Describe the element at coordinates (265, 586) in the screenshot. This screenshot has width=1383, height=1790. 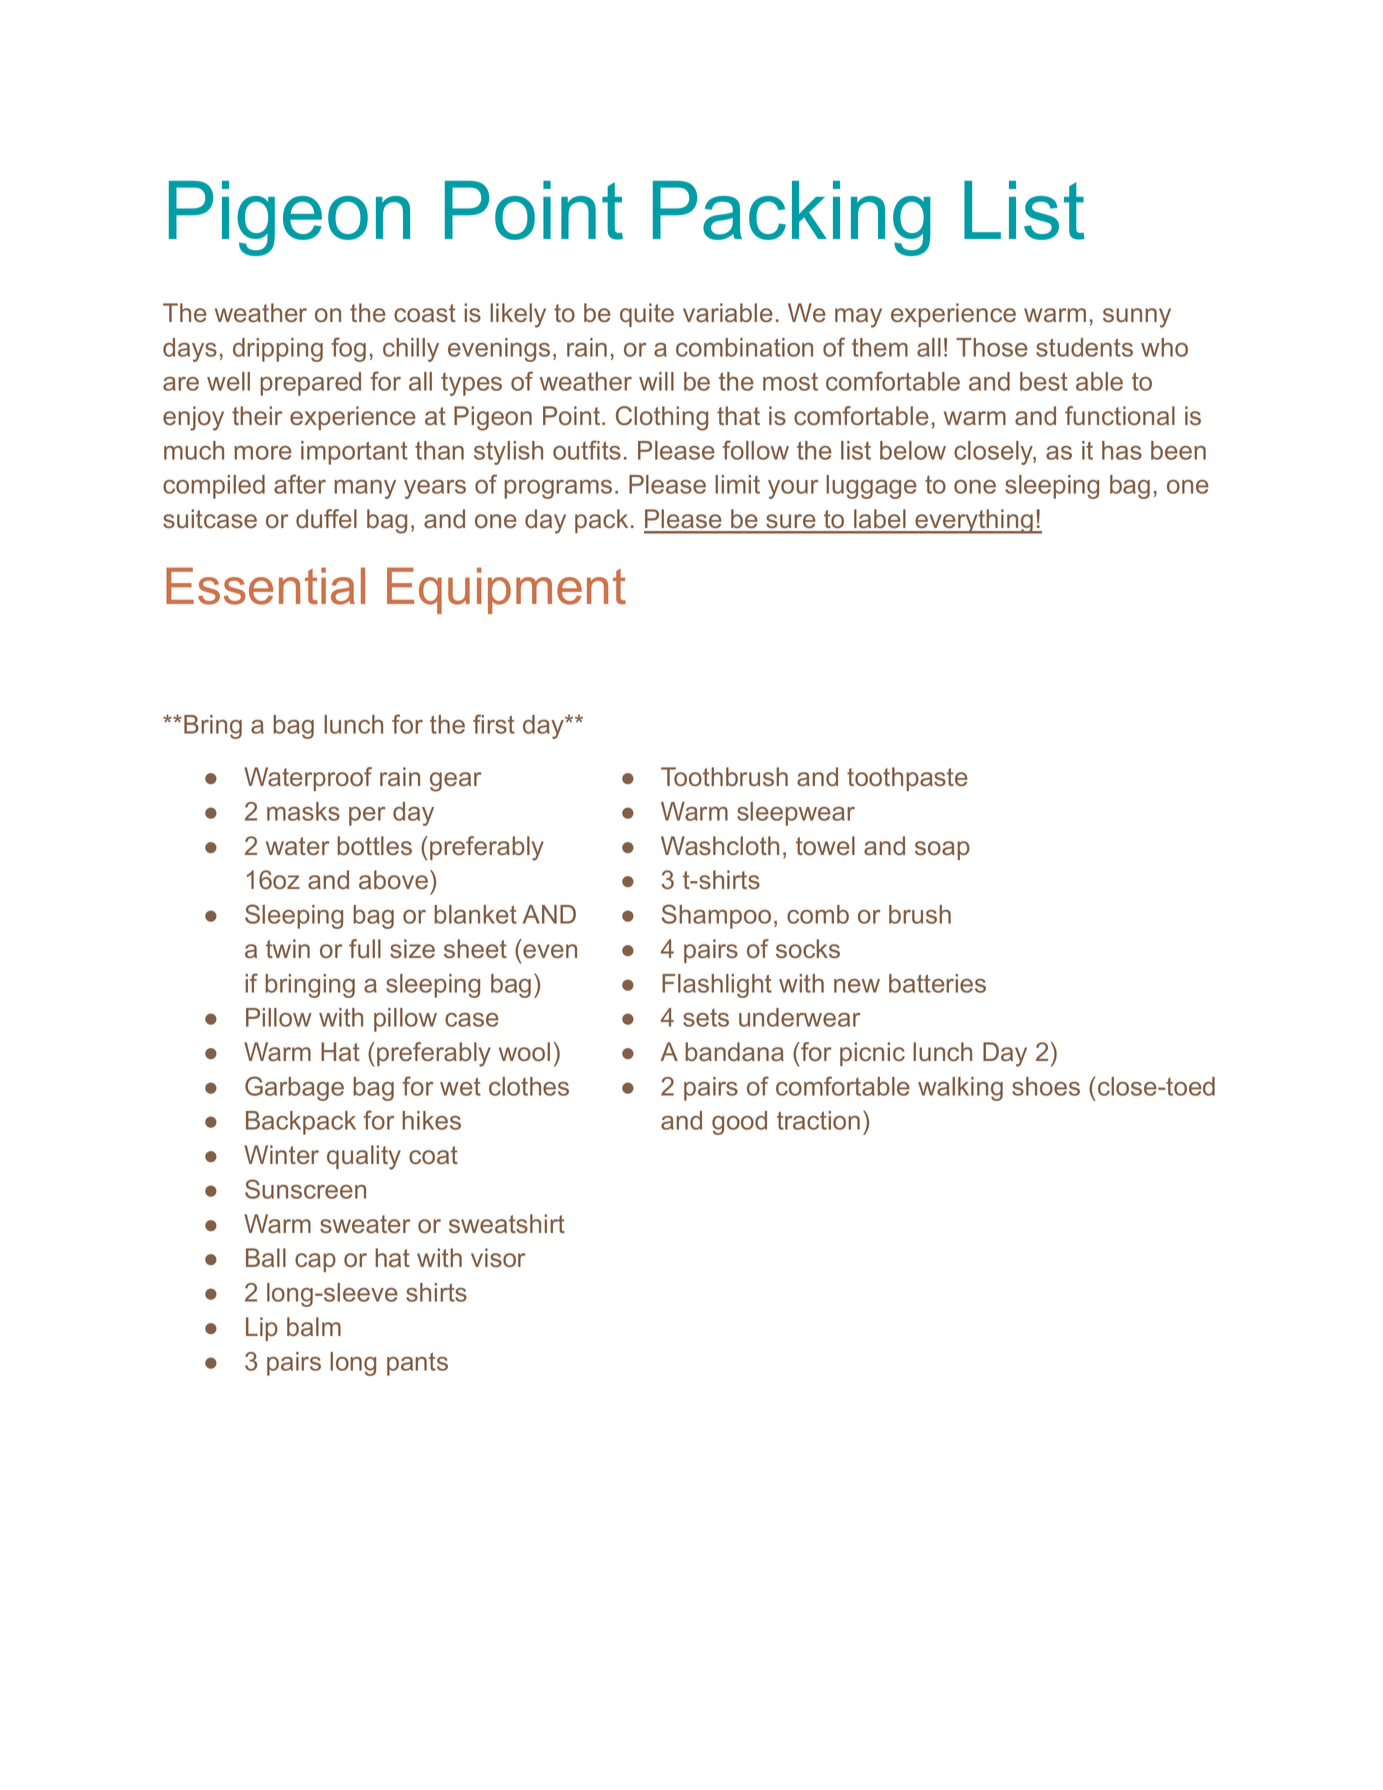
I see `Essential` at that location.
